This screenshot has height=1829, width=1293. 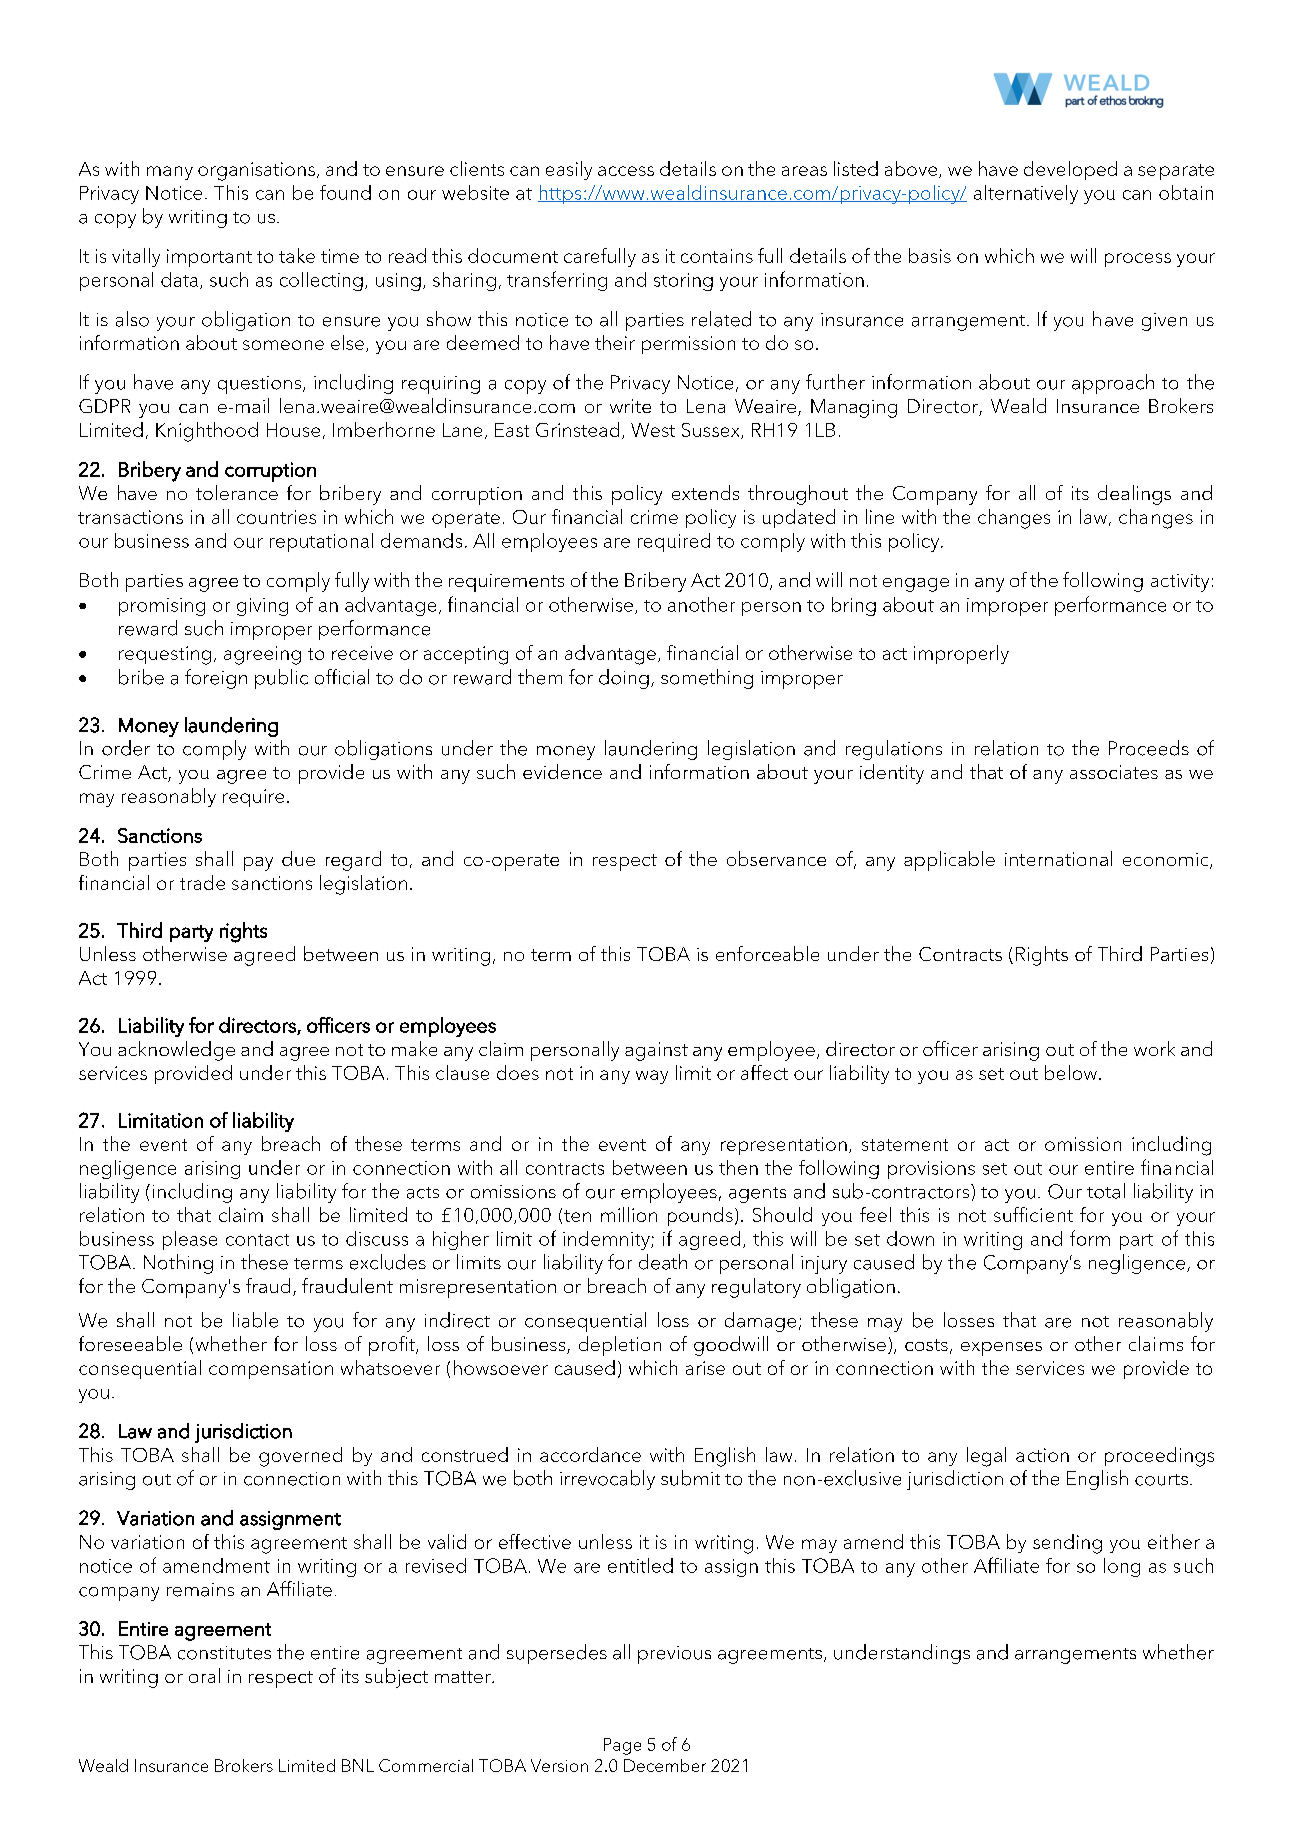 What do you see at coordinates (204, 1675) in the screenshot?
I see `oral` at bounding box center [204, 1675].
